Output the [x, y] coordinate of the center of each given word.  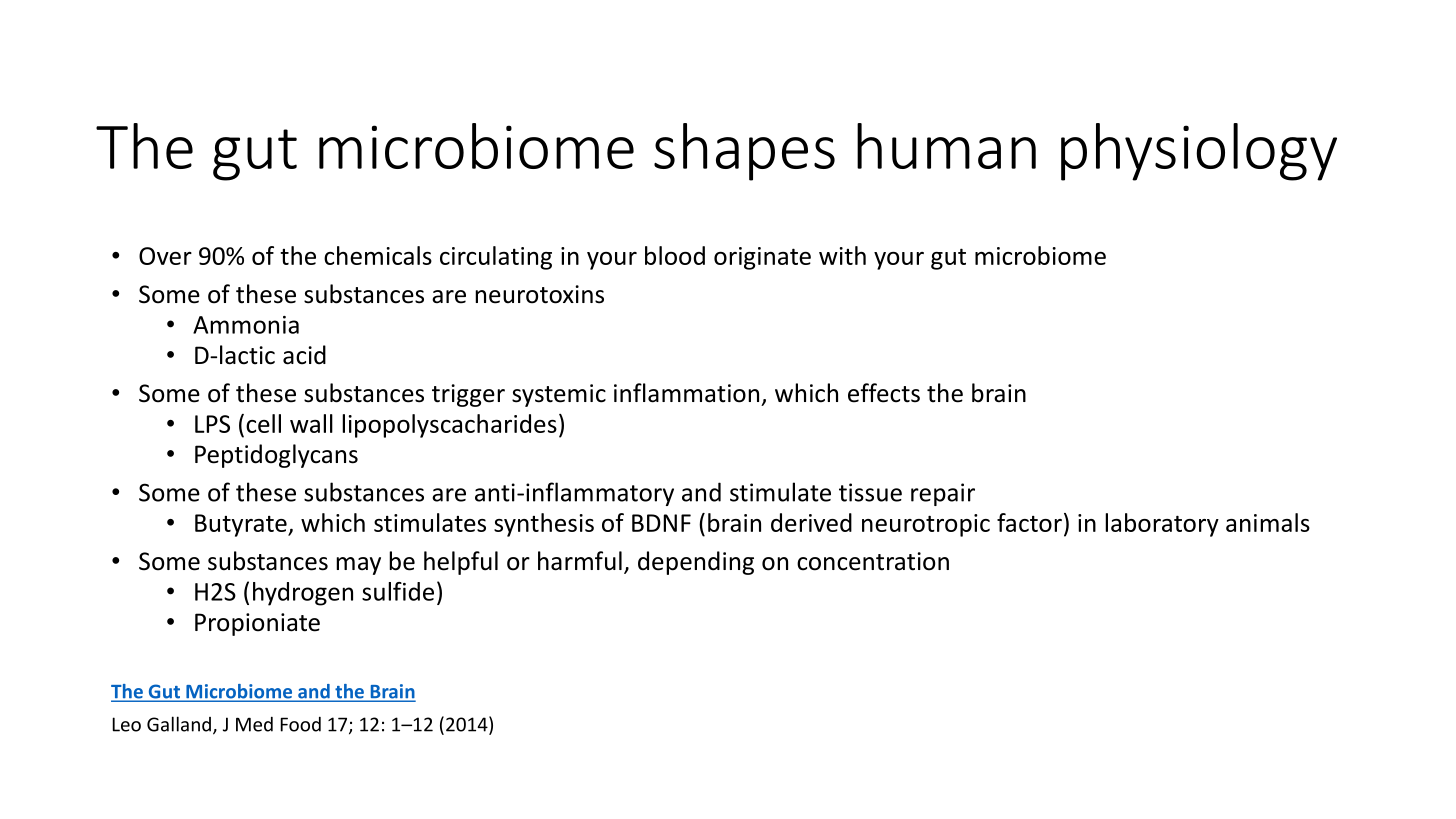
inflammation [686, 393]
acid [304, 355]
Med [254, 724]
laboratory [1162, 525]
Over [165, 256]
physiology [1199, 152]
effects [884, 393]
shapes [744, 152]
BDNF [661, 523]
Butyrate [242, 525]
